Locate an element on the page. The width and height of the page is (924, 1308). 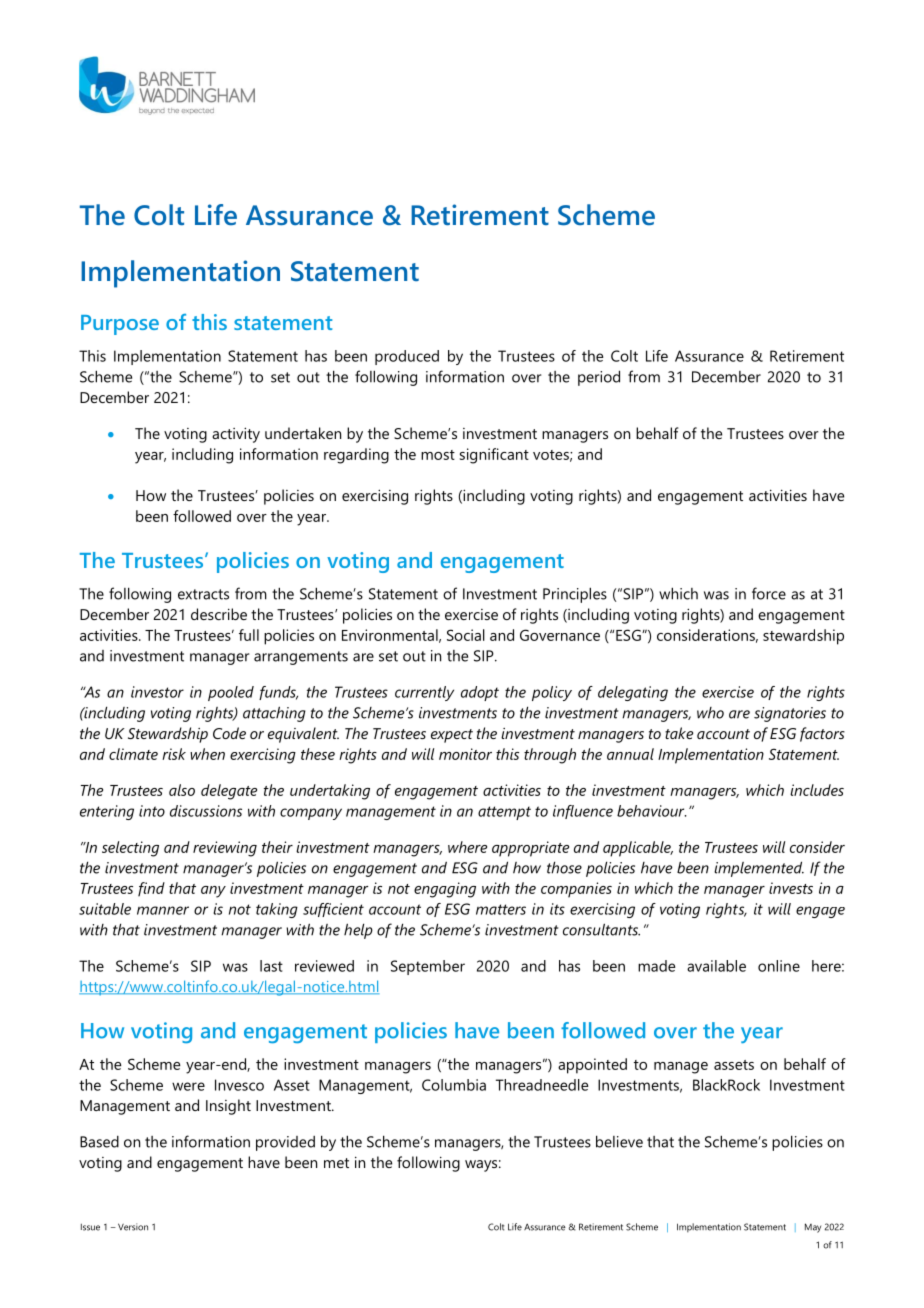
Social is located at coordinates (466, 635).
